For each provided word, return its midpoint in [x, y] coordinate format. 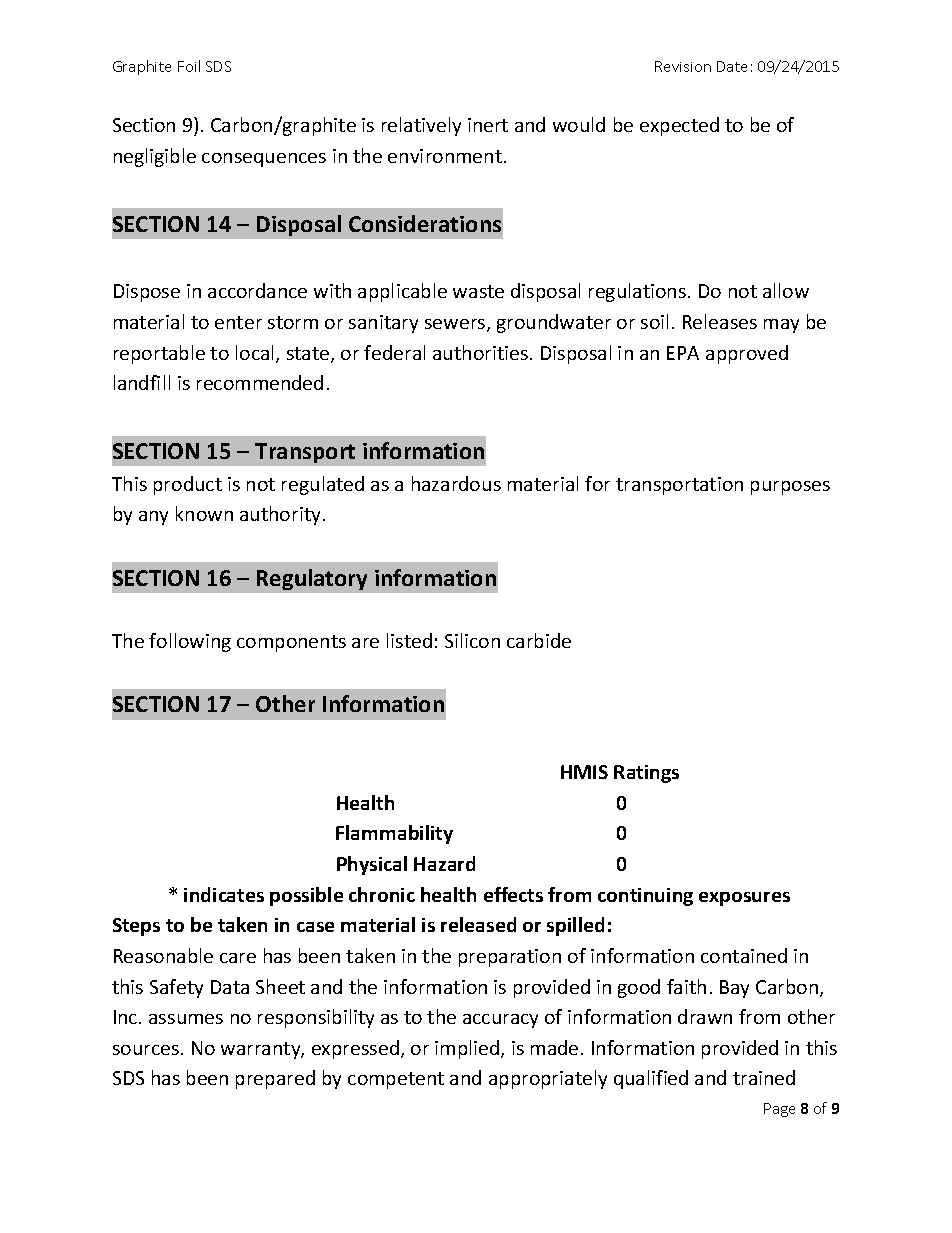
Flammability [394, 834]
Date [732, 66]
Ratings [646, 774]
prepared [275, 1079]
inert [488, 125]
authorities [482, 352]
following [190, 642]
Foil [189, 66]
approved [747, 354]
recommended [260, 382]
